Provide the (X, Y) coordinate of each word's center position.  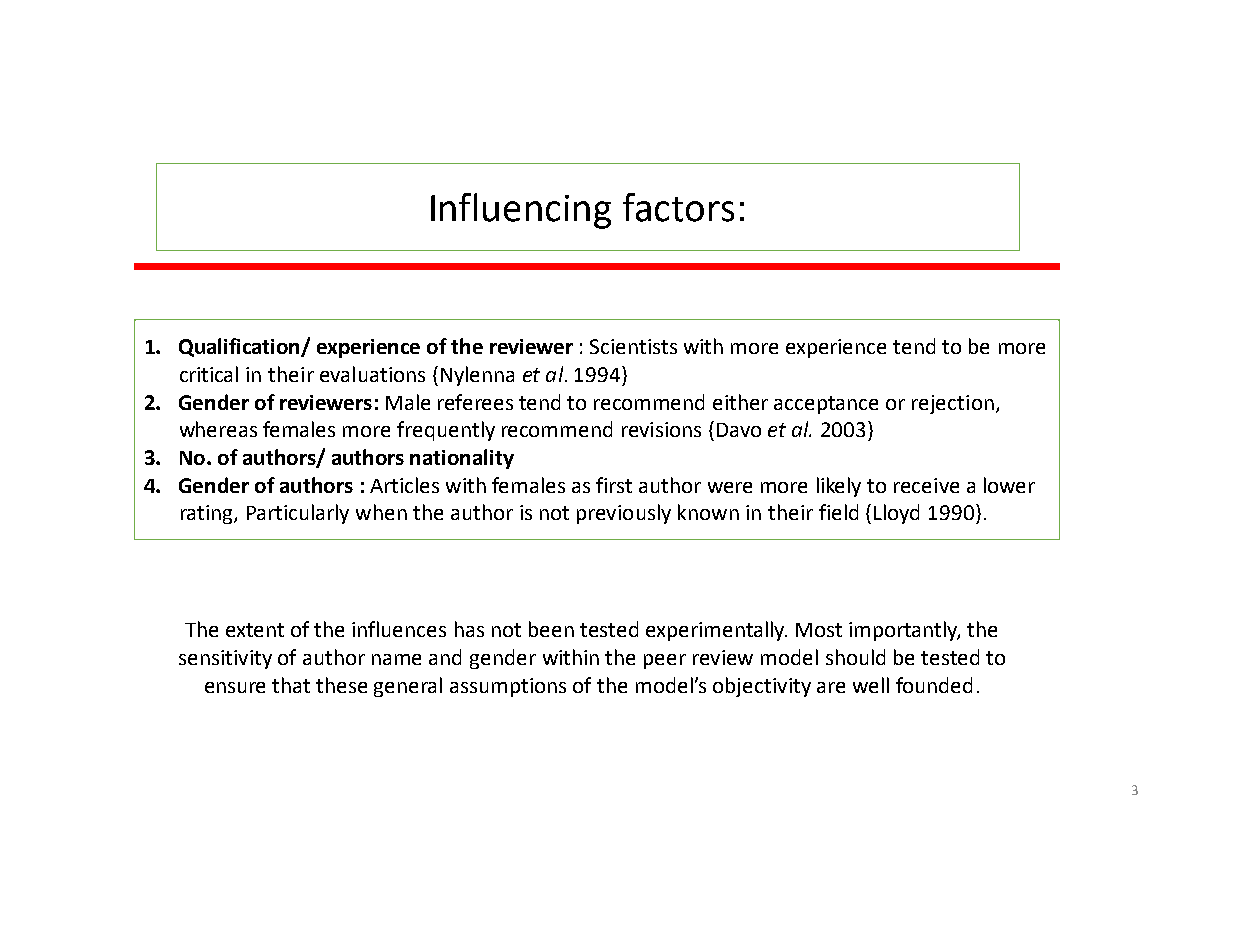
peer (665, 661)
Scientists (633, 346)
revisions (661, 429)
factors (678, 207)
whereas (218, 429)
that (291, 685)
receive (926, 485)
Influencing (521, 211)
